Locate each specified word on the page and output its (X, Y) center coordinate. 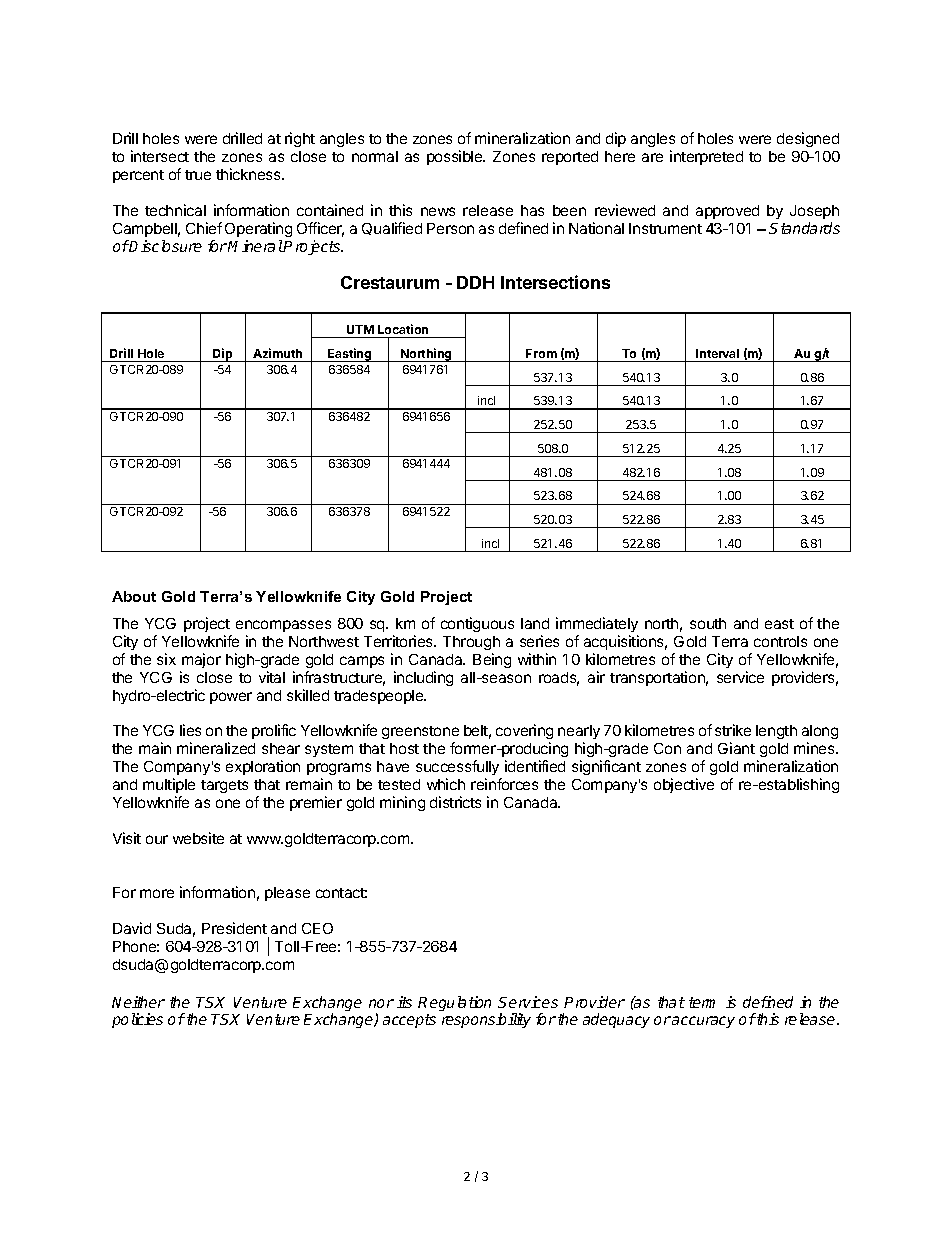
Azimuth (277, 353)
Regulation (454, 1003)
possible (456, 157)
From (541, 353)
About (134, 596)
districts (455, 802)
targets (224, 786)
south (708, 623)
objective (684, 785)
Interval (717, 353)
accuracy (703, 1022)
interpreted (706, 157)
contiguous (477, 624)
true (198, 175)
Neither (138, 1002)
